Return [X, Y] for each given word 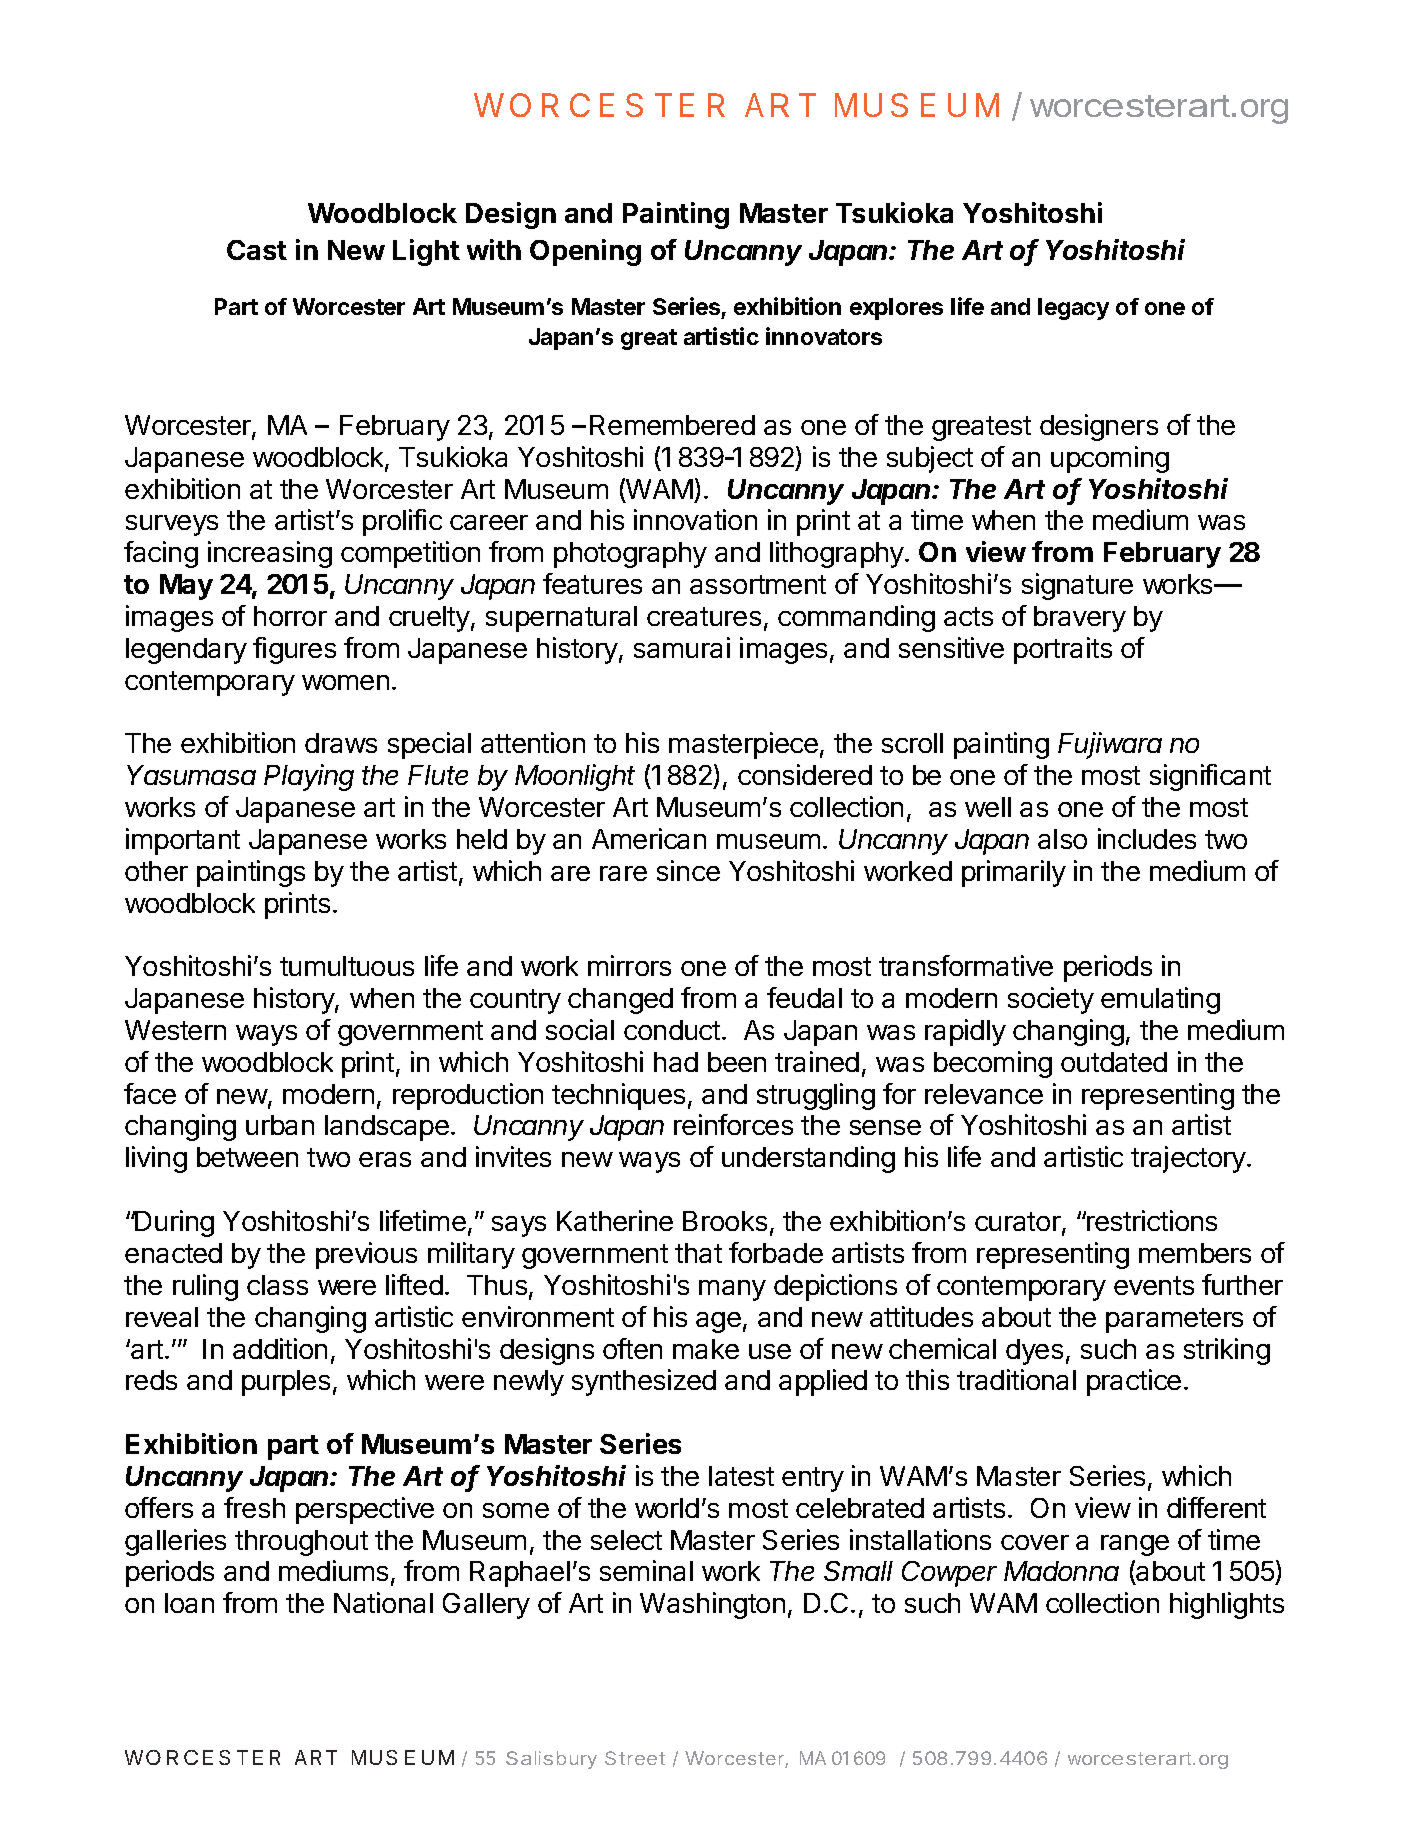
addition [280, 1348]
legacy [1073, 309]
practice [1134, 1382]
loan [189, 1603]
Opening [585, 252]
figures [294, 650]
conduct [672, 1030]
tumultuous [347, 966]
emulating [1160, 1000]
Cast [257, 250]
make [706, 1349]
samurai [682, 647]
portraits [1063, 650]
